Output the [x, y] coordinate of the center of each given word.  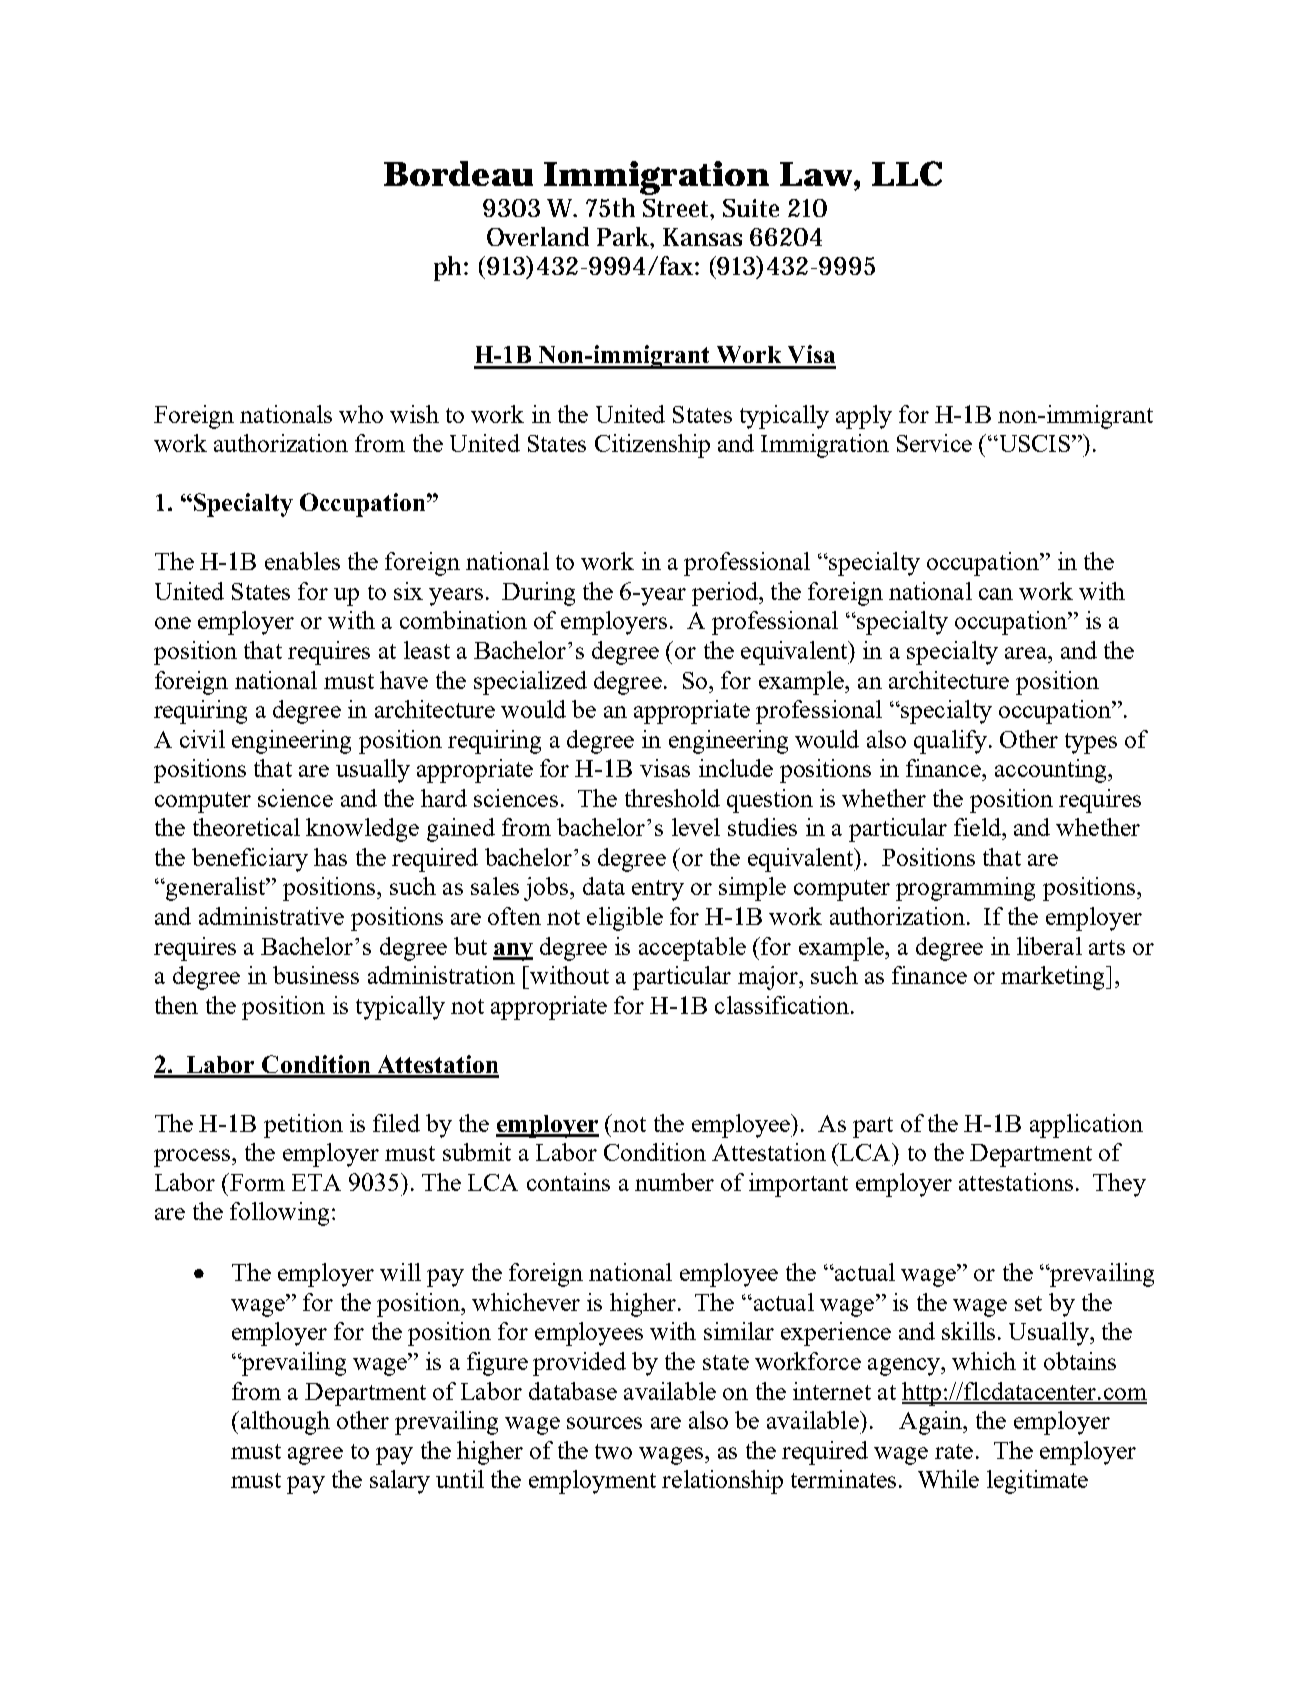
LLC [907, 173]
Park [625, 237]
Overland [538, 236]
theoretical [246, 827]
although [284, 1423]
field [978, 827]
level [696, 827]
